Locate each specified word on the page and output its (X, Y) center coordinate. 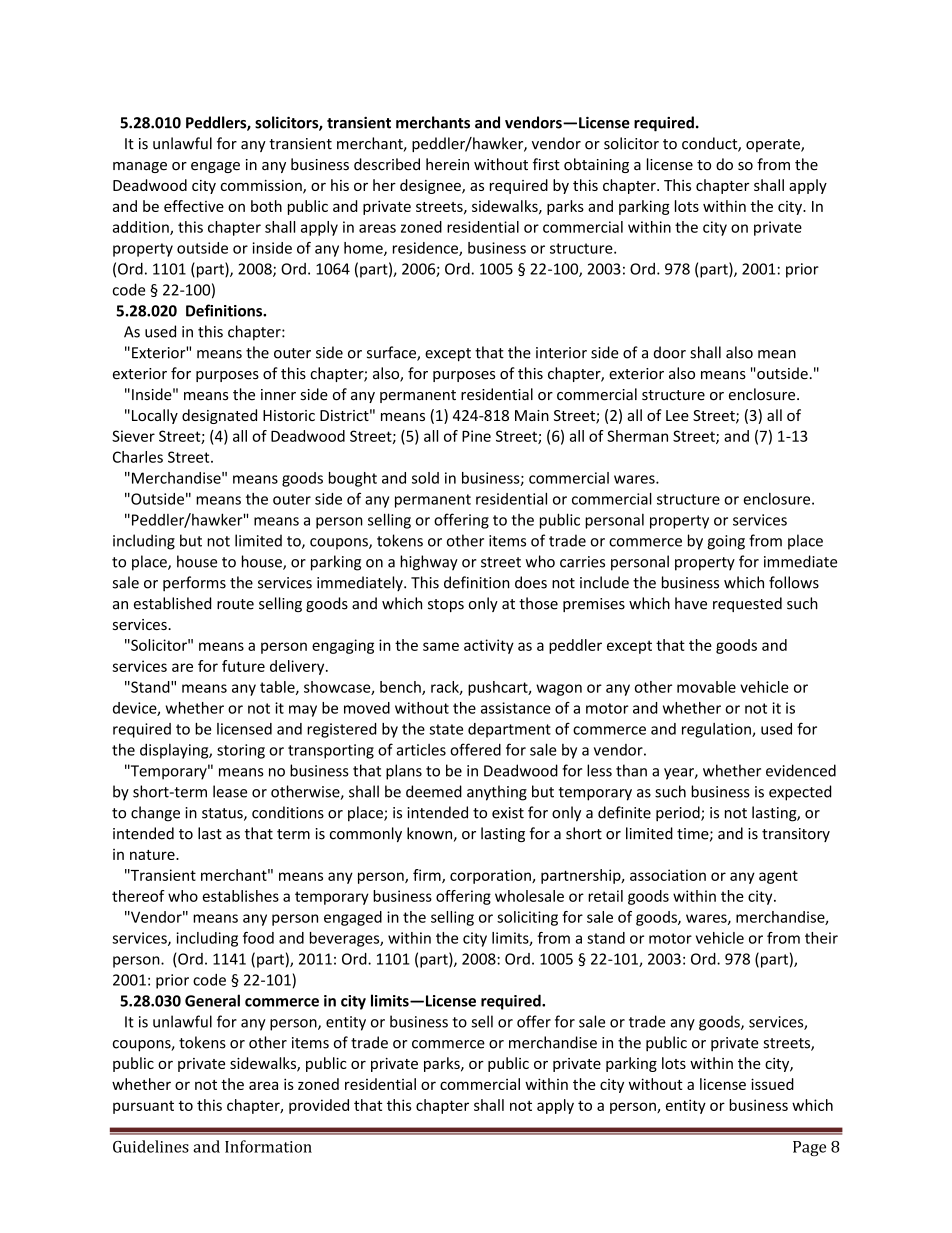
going (726, 542)
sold (425, 478)
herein (447, 164)
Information (268, 1146)
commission (262, 187)
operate (774, 145)
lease (230, 791)
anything (497, 793)
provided (319, 1106)
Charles (138, 457)
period (679, 814)
